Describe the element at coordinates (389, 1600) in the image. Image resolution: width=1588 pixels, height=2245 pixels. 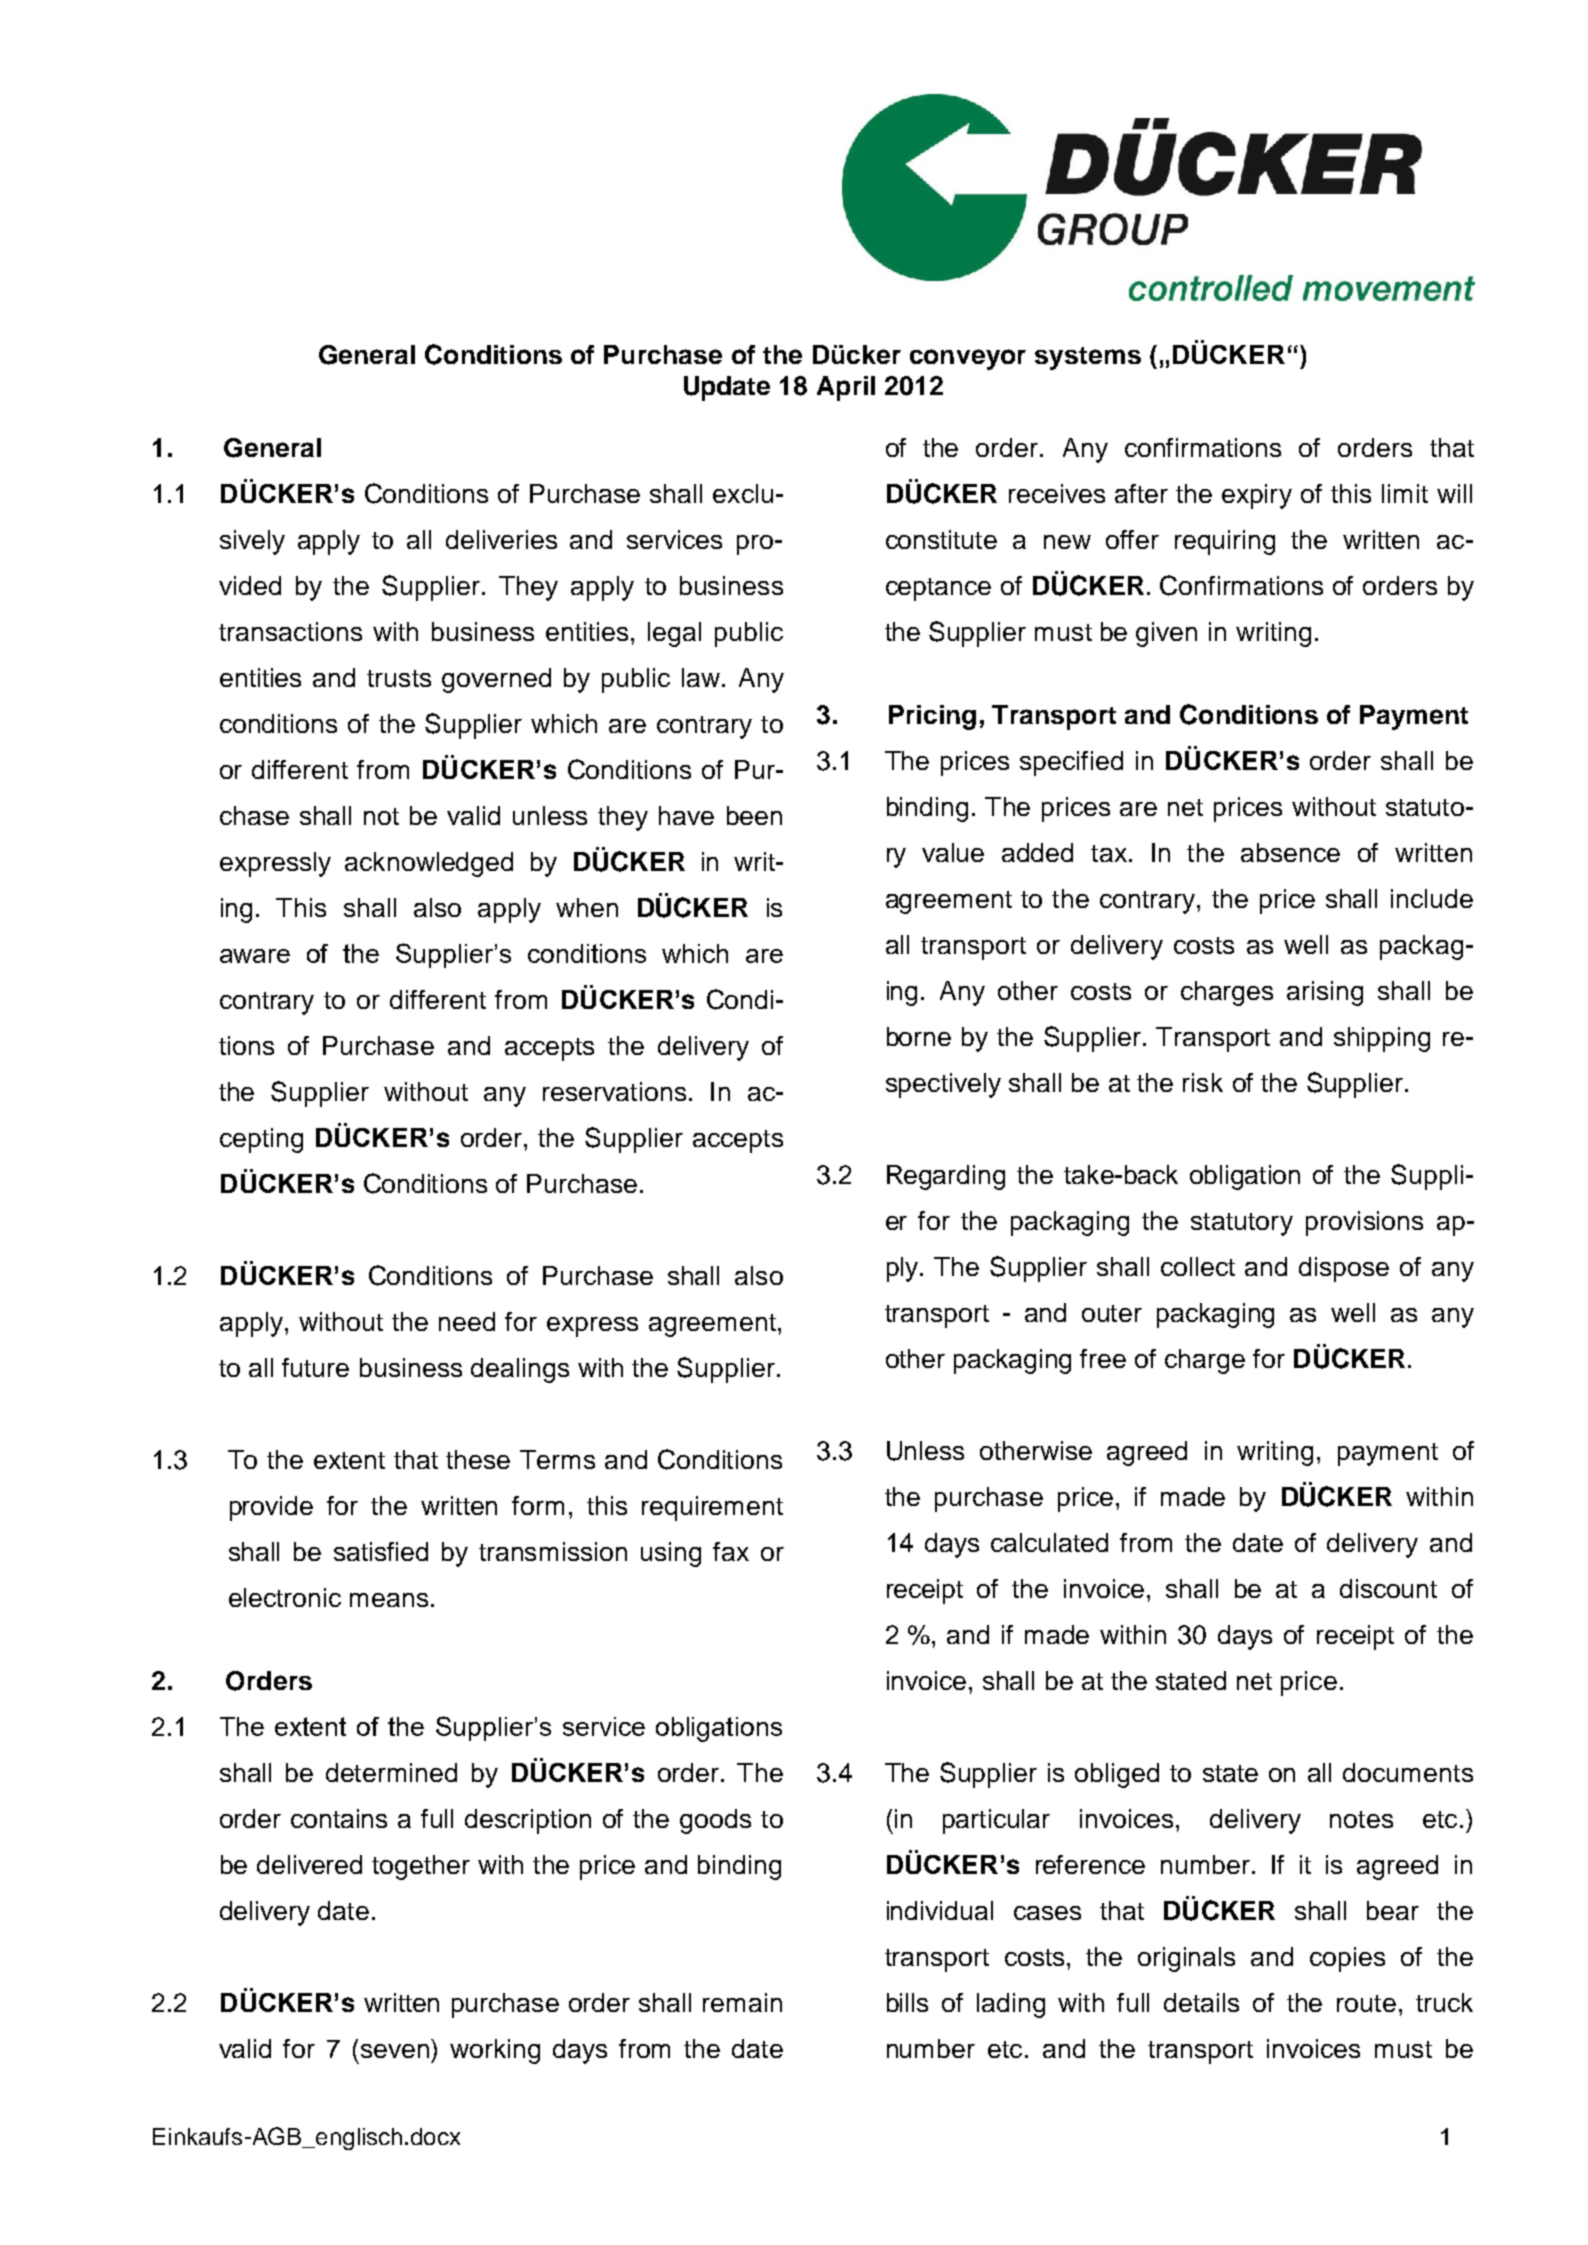
I see `means` at that location.
